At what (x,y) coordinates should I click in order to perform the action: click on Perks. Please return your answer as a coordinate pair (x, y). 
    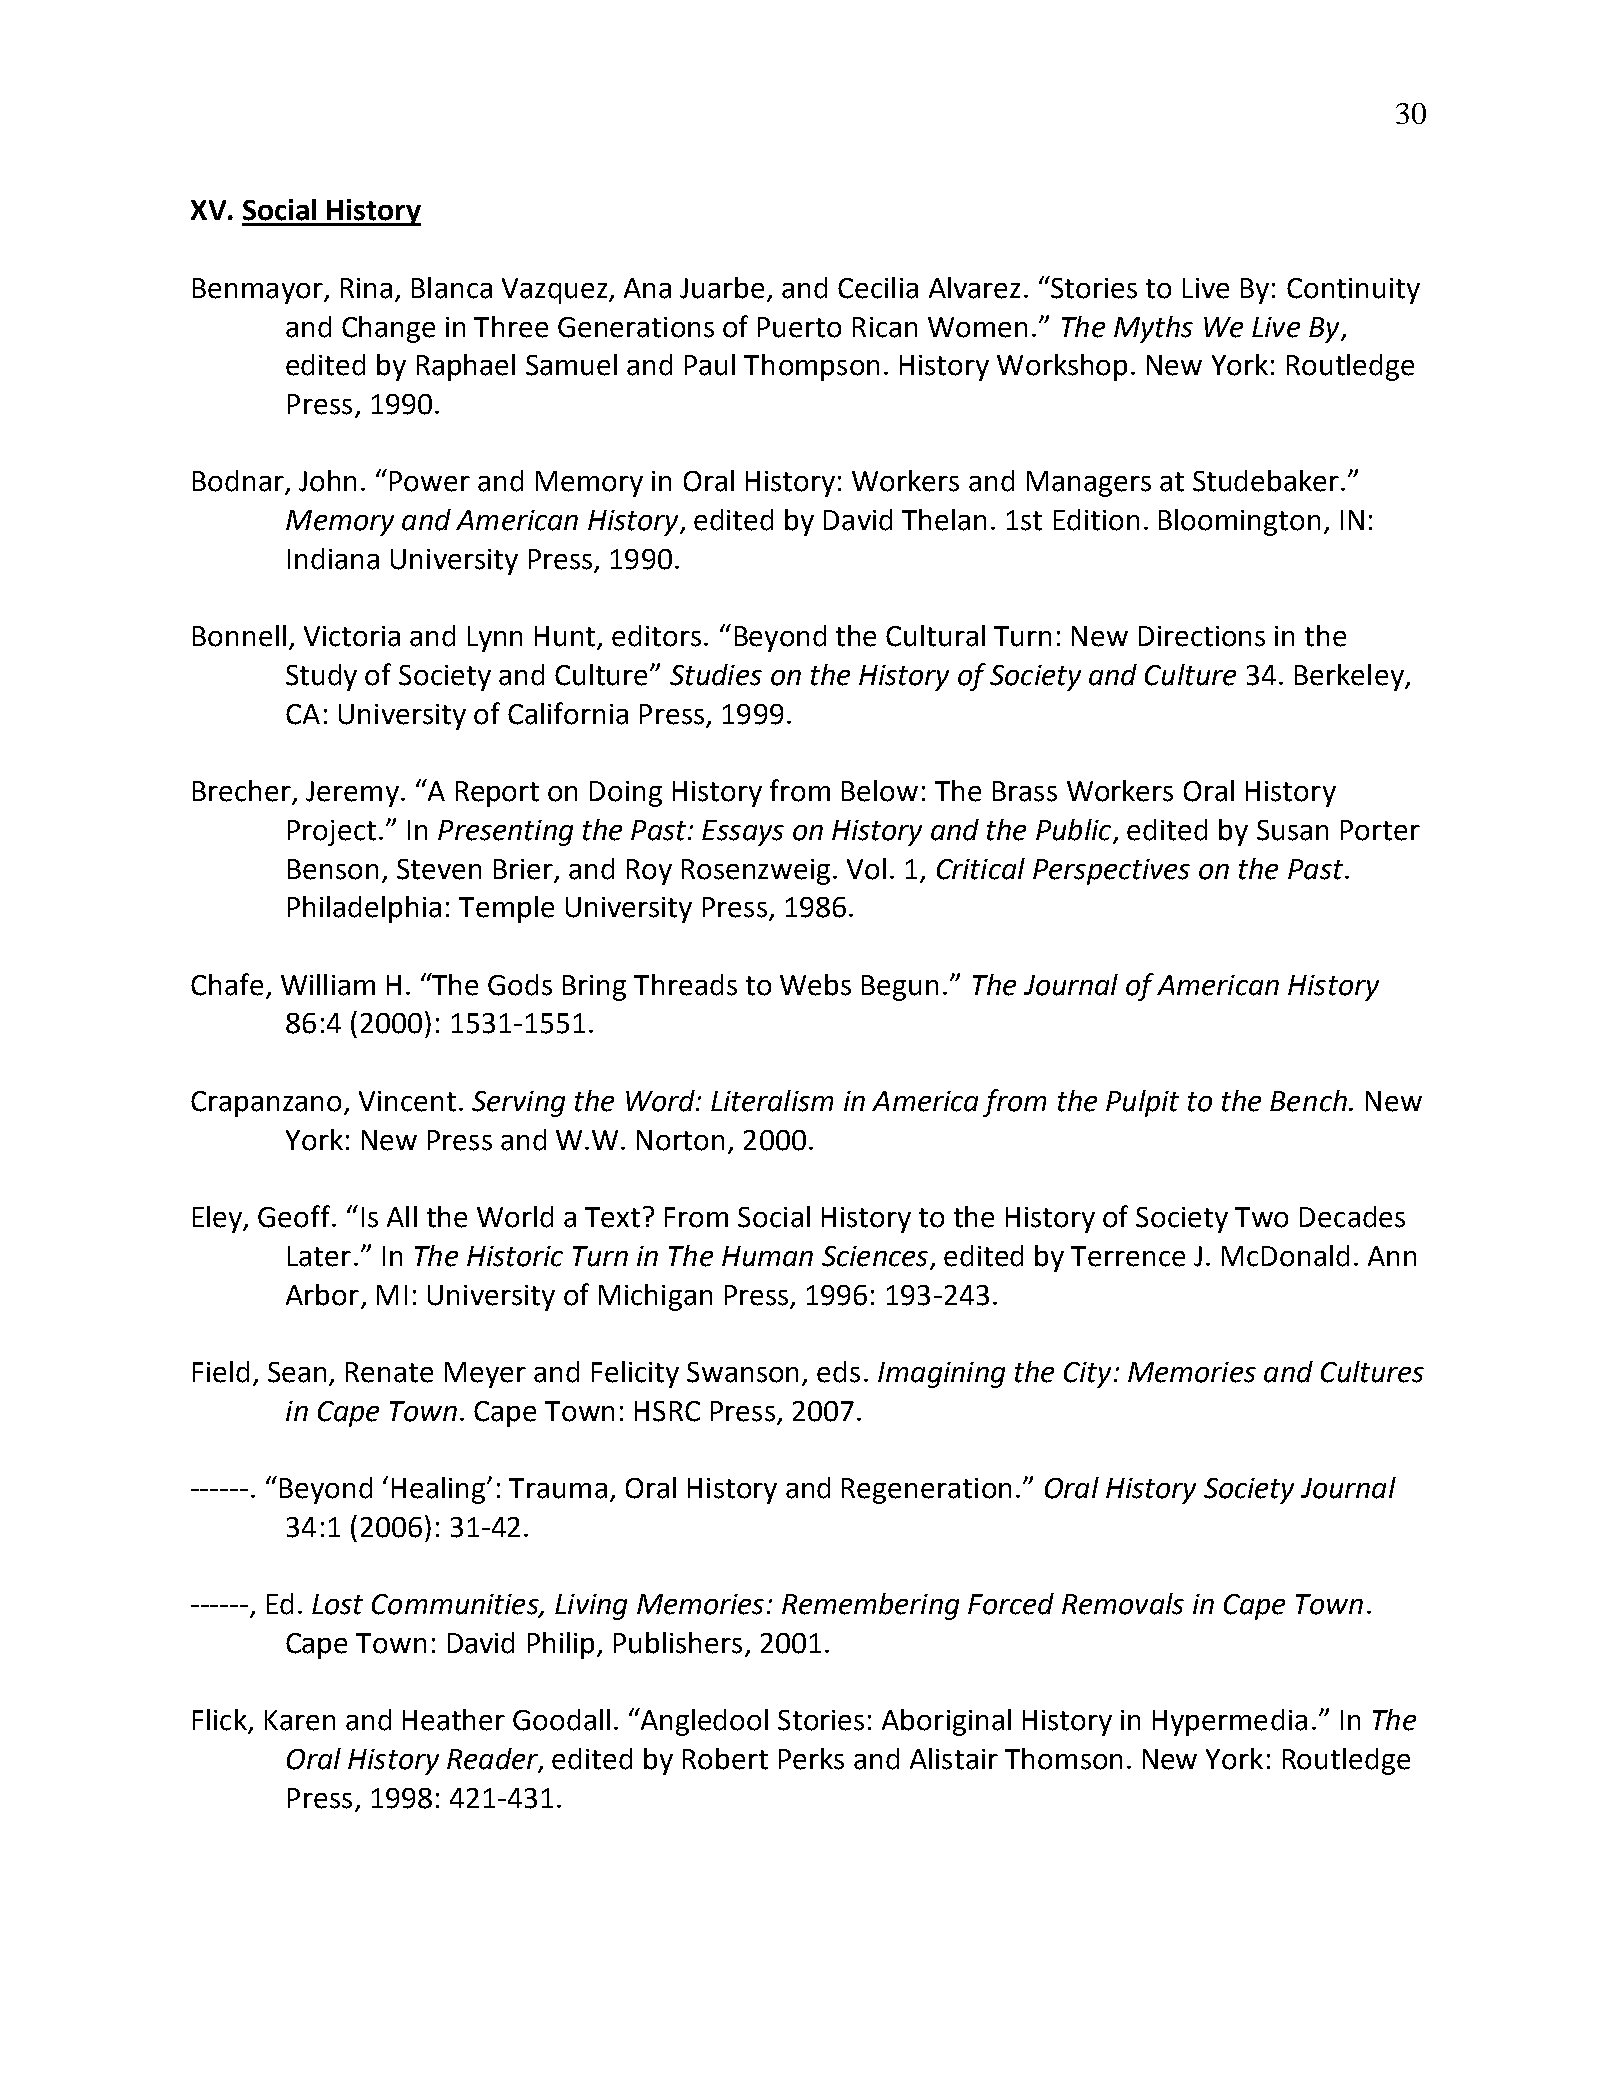
    Looking at the image, I should click on (811, 1759).
